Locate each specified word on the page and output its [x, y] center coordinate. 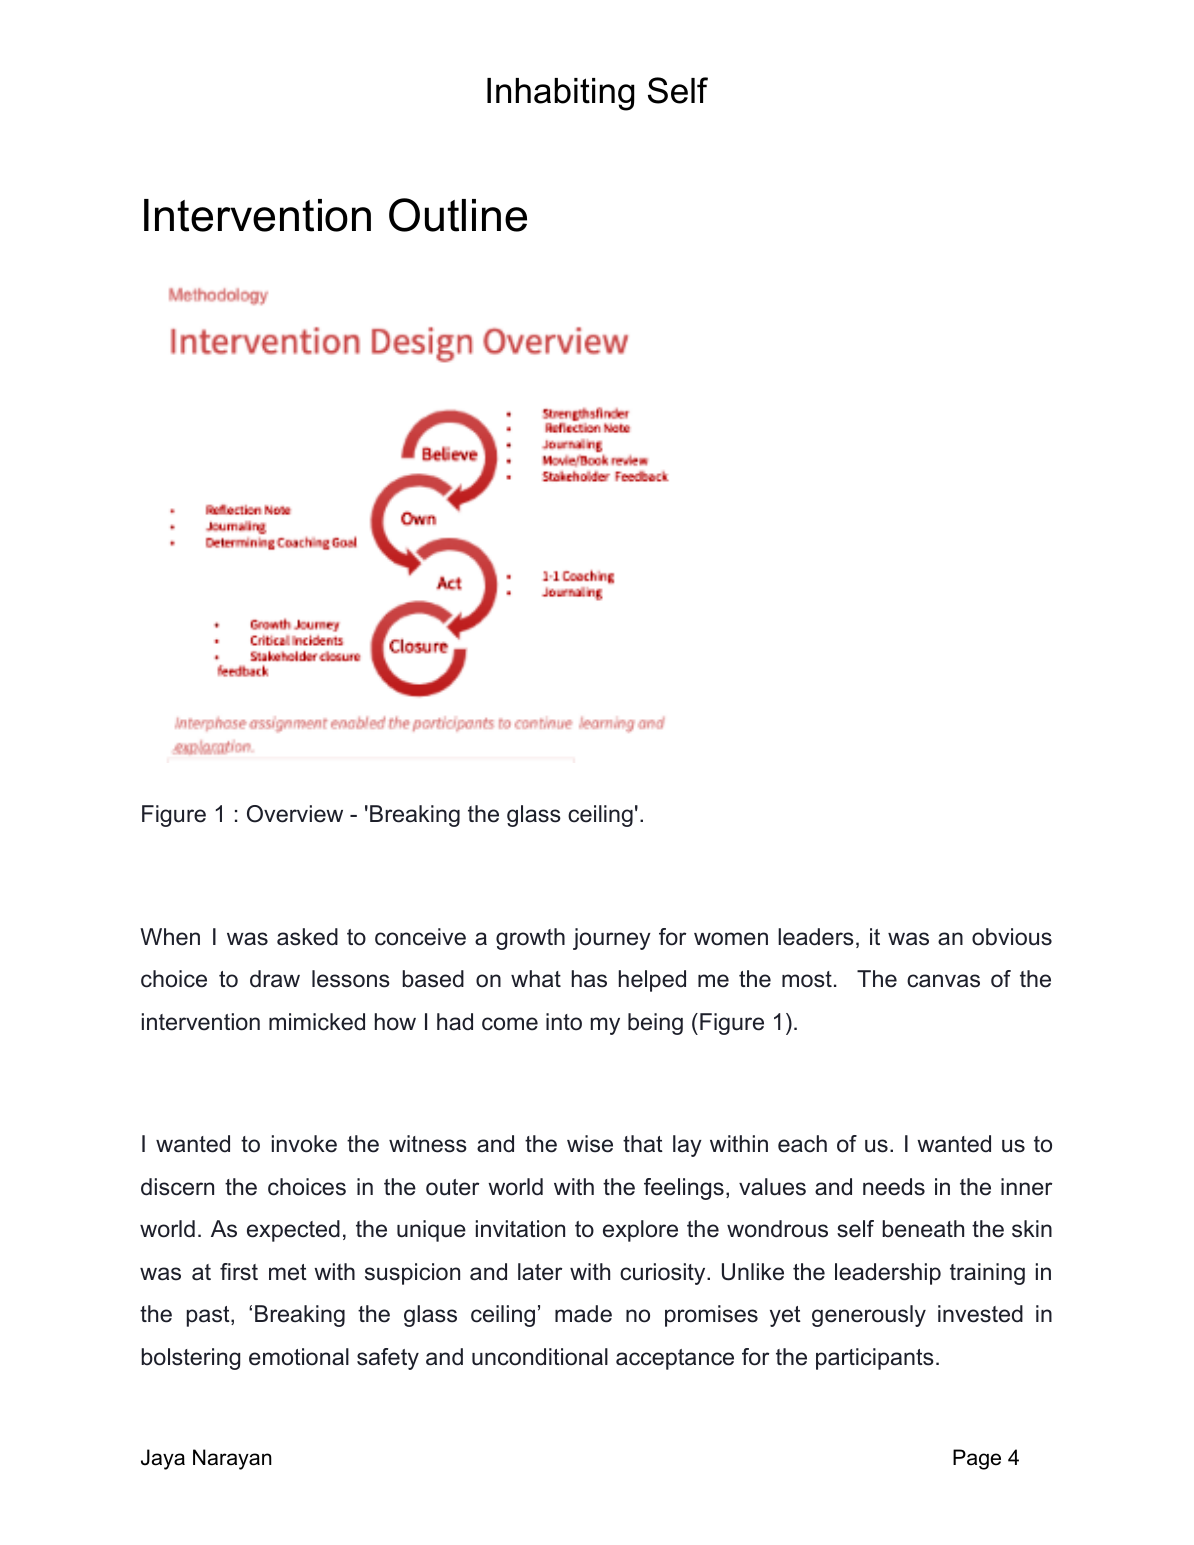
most [807, 979]
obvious [1012, 937]
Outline [458, 215]
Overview [295, 814]
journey [612, 939]
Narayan [232, 1459]
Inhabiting [560, 94]
